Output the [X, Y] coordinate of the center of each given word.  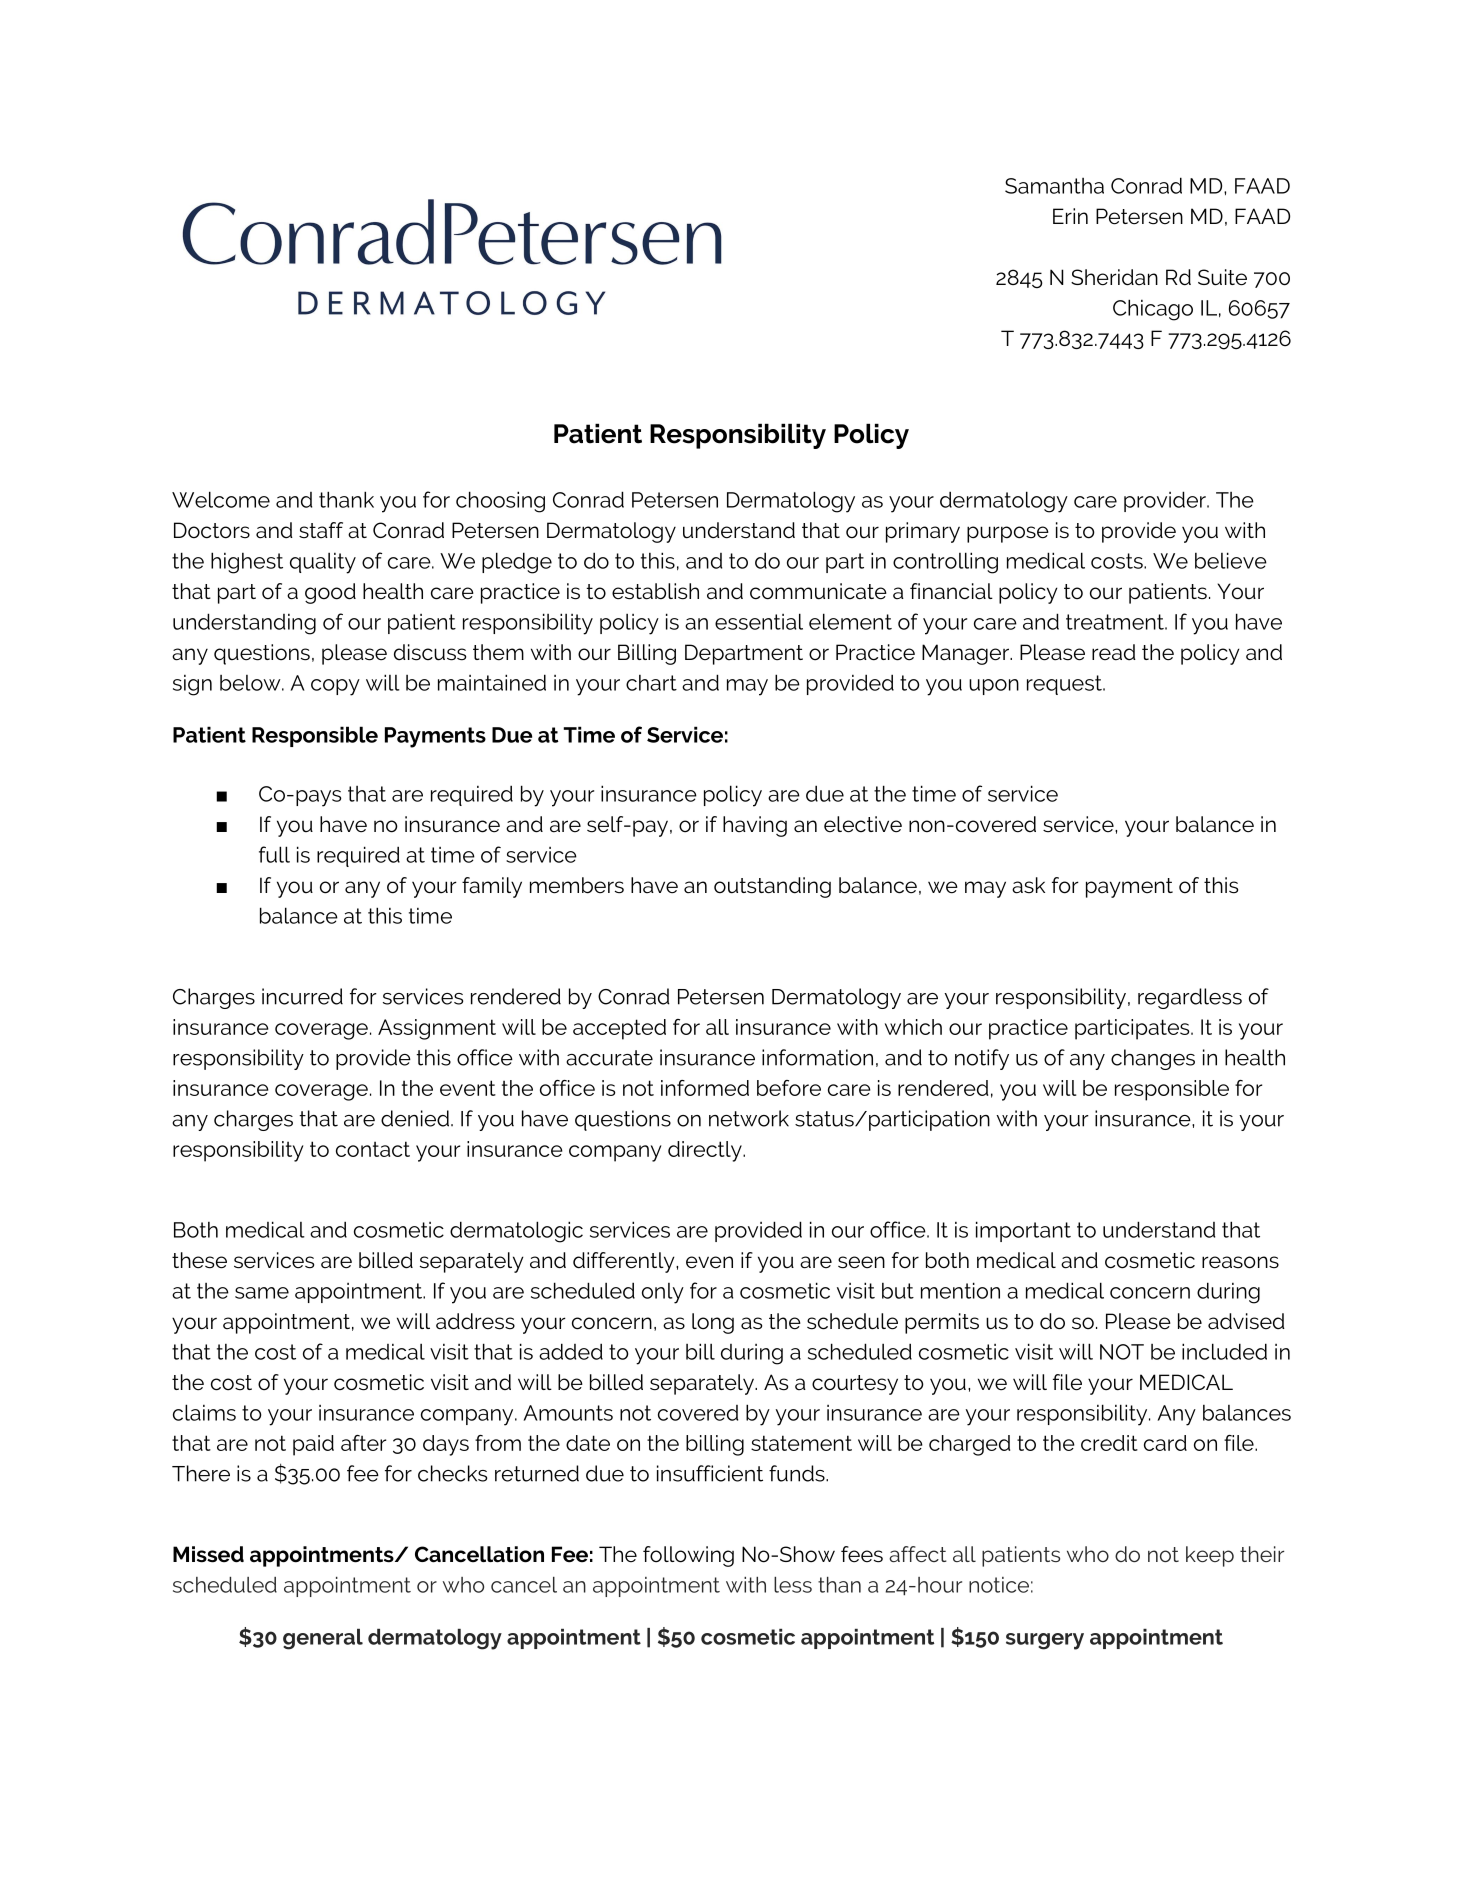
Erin [1070, 216]
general [323, 1639]
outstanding [772, 887]
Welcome [221, 499]
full [274, 854]
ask [1028, 885]
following [688, 1556]
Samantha [1054, 186]
